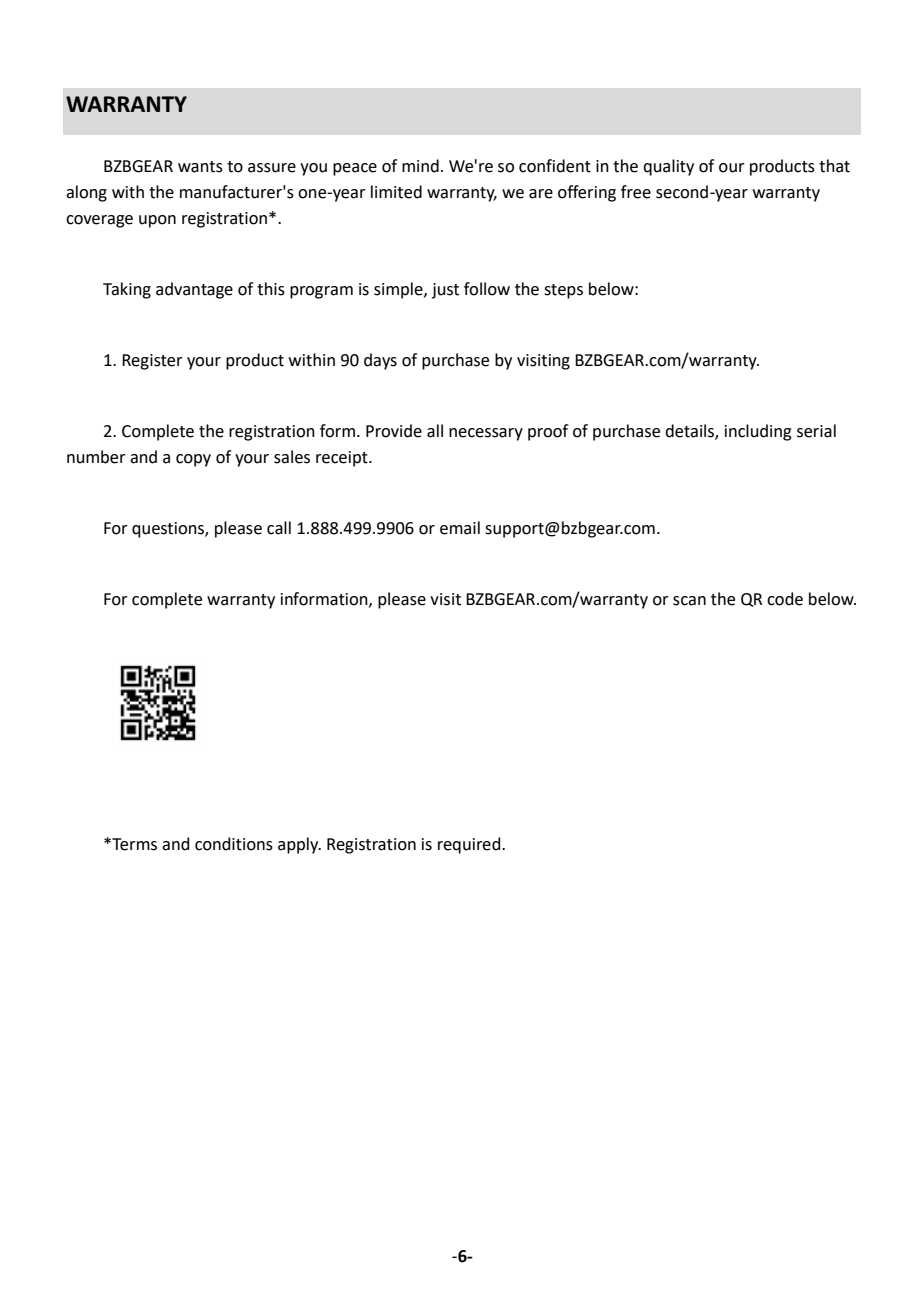  Describe the element at coordinates (279, 528) in the screenshot. I see `call` at that location.
